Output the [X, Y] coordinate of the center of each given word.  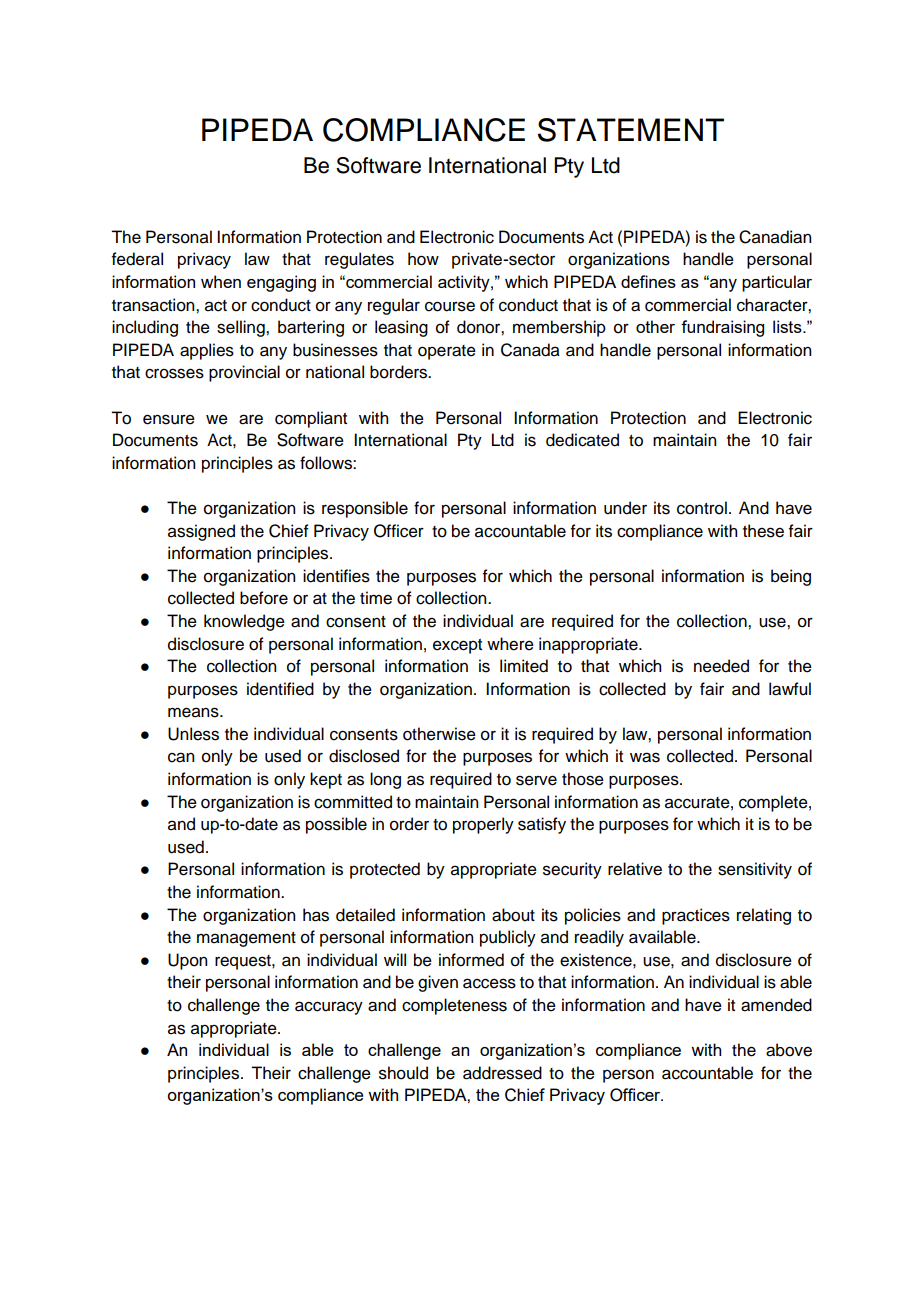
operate [447, 352]
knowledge [244, 622]
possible [336, 825]
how [423, 259]
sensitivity [755, 870]
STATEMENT [631, 130]
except [457, 646]
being [791, 577]
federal [137, 259]
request [244, 962]
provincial [244, 373]
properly [483, 825]
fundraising [722, 328]
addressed [502, 1073]
